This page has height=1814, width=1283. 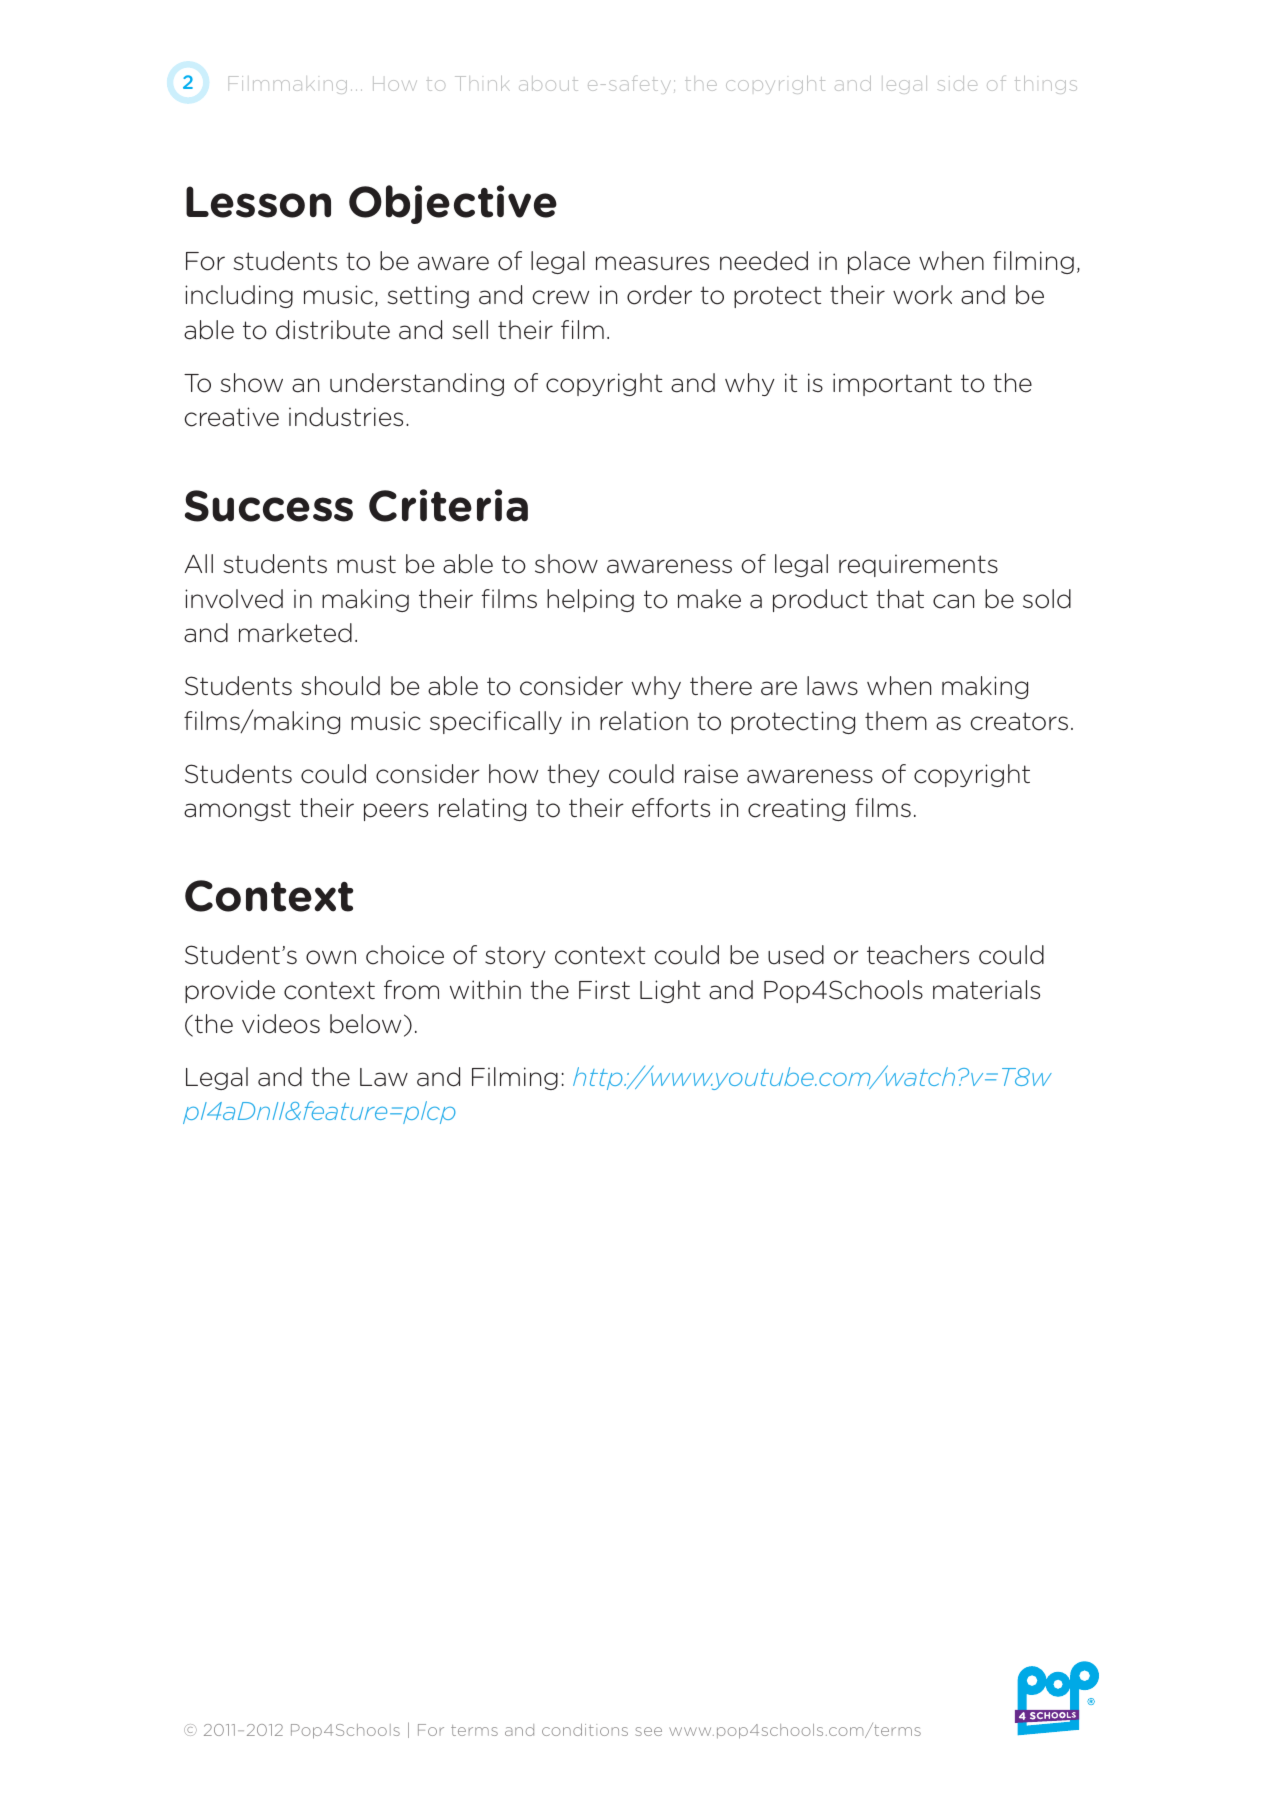 I want to click on materials, so click(x=986, y=990).
